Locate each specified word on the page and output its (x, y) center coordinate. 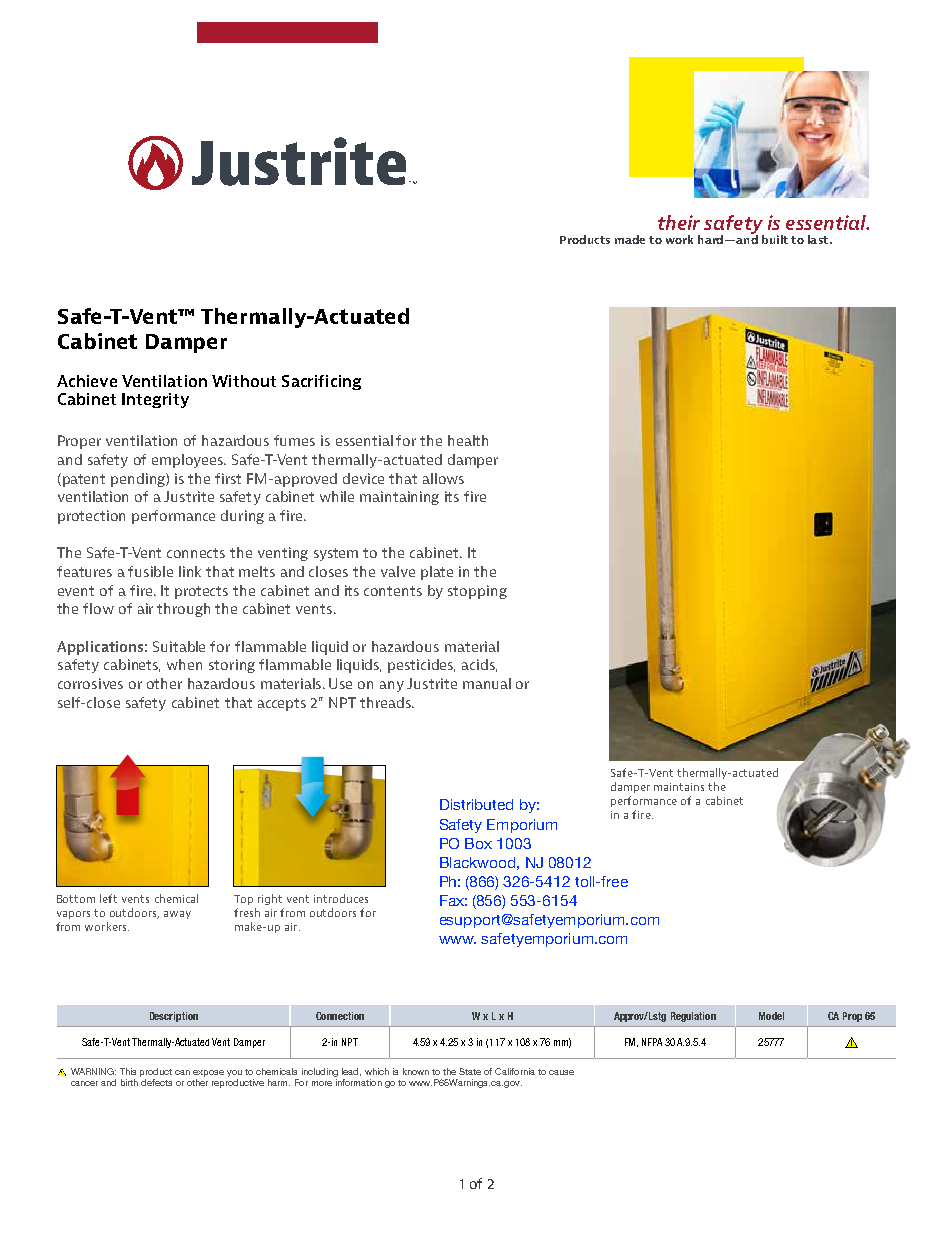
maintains (679, 787)
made (630, 239)
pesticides (421, 666)
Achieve (87, 381)
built (775, 239)
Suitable (179, 646)
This (128, 1071)
